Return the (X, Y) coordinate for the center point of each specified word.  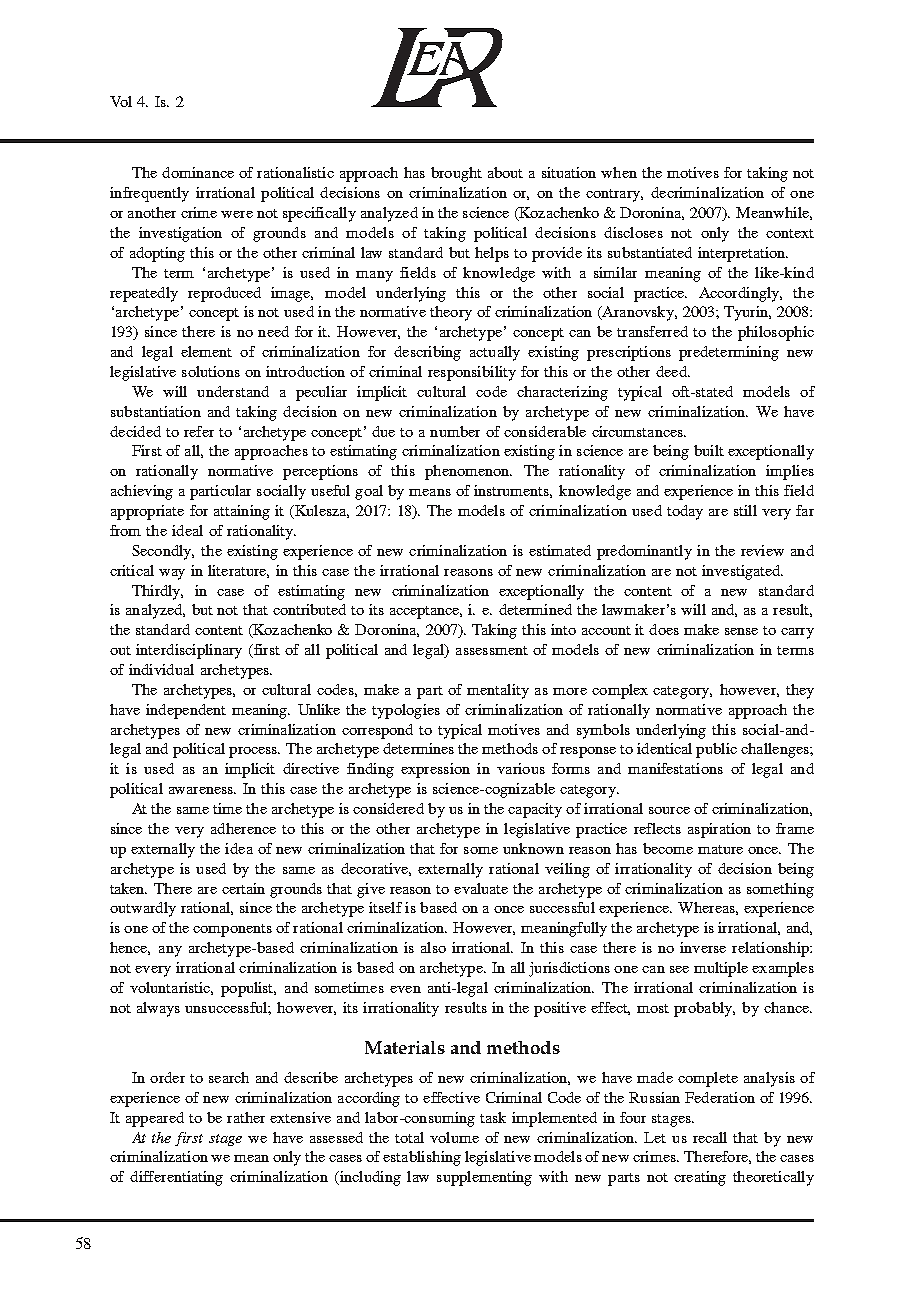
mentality (498, 691)
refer (199, 431)
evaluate (481, 888)
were (237, 214)
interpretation (743, 254)
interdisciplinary (189, 651)
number (455, 431)
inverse (703, 947)
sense (741, 631)
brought (456, 174)
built (709, 450)
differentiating (176, 1178)
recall (710, 1137)
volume (454, 1137)
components (232, 930)
